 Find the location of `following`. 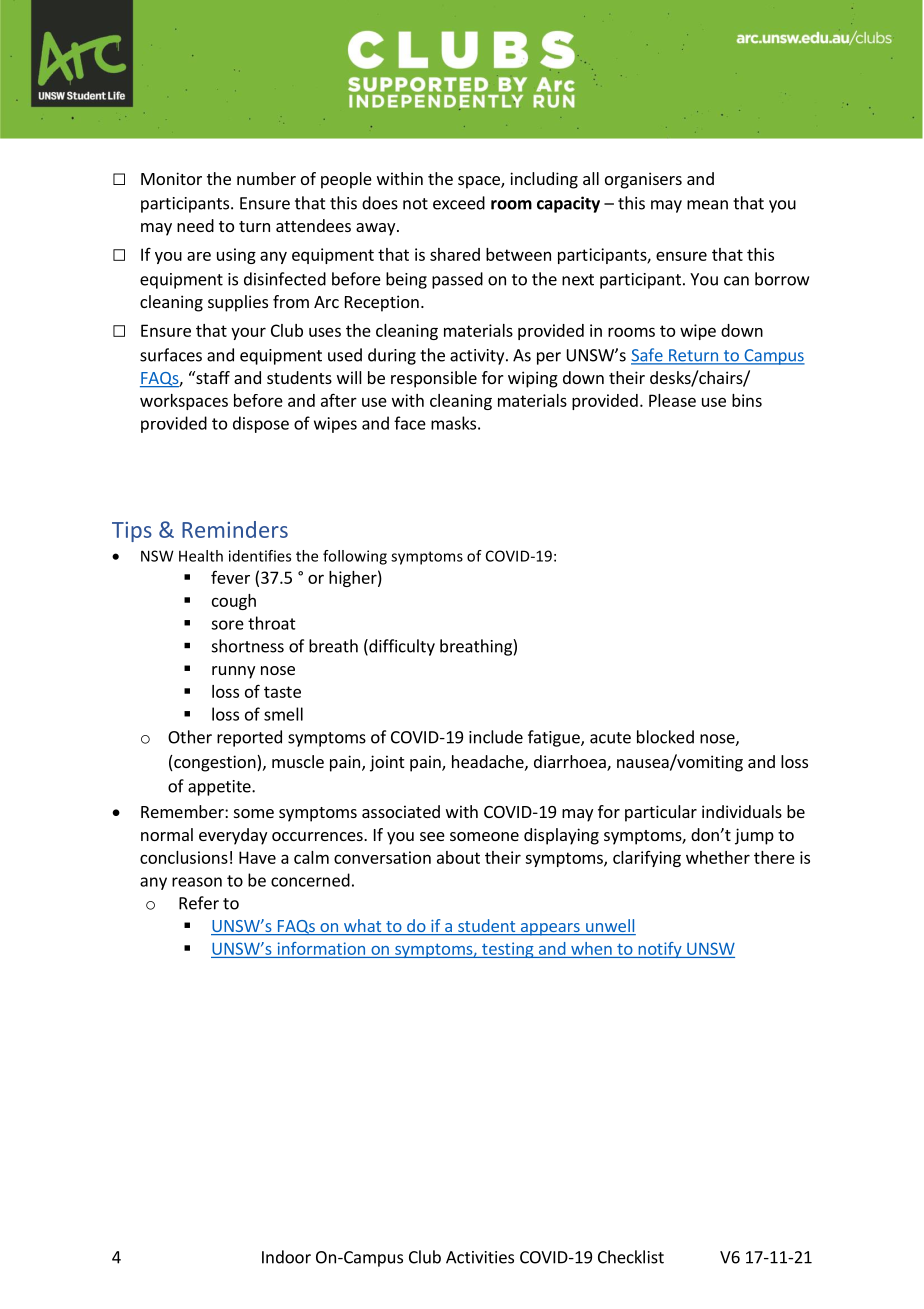

following is located at coordinates (355, 557).
